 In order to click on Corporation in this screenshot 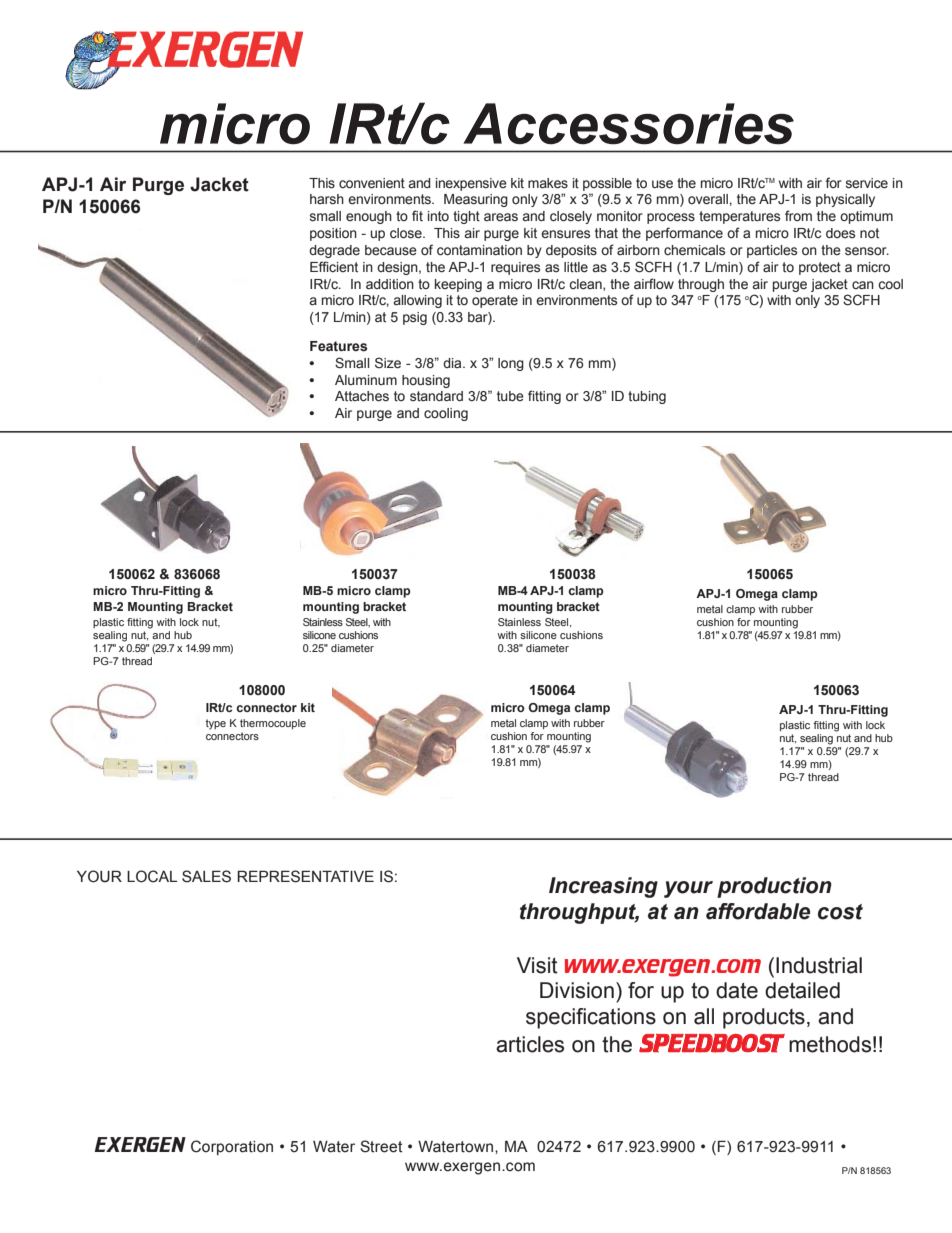, I will do `click(232, 1147)`.
